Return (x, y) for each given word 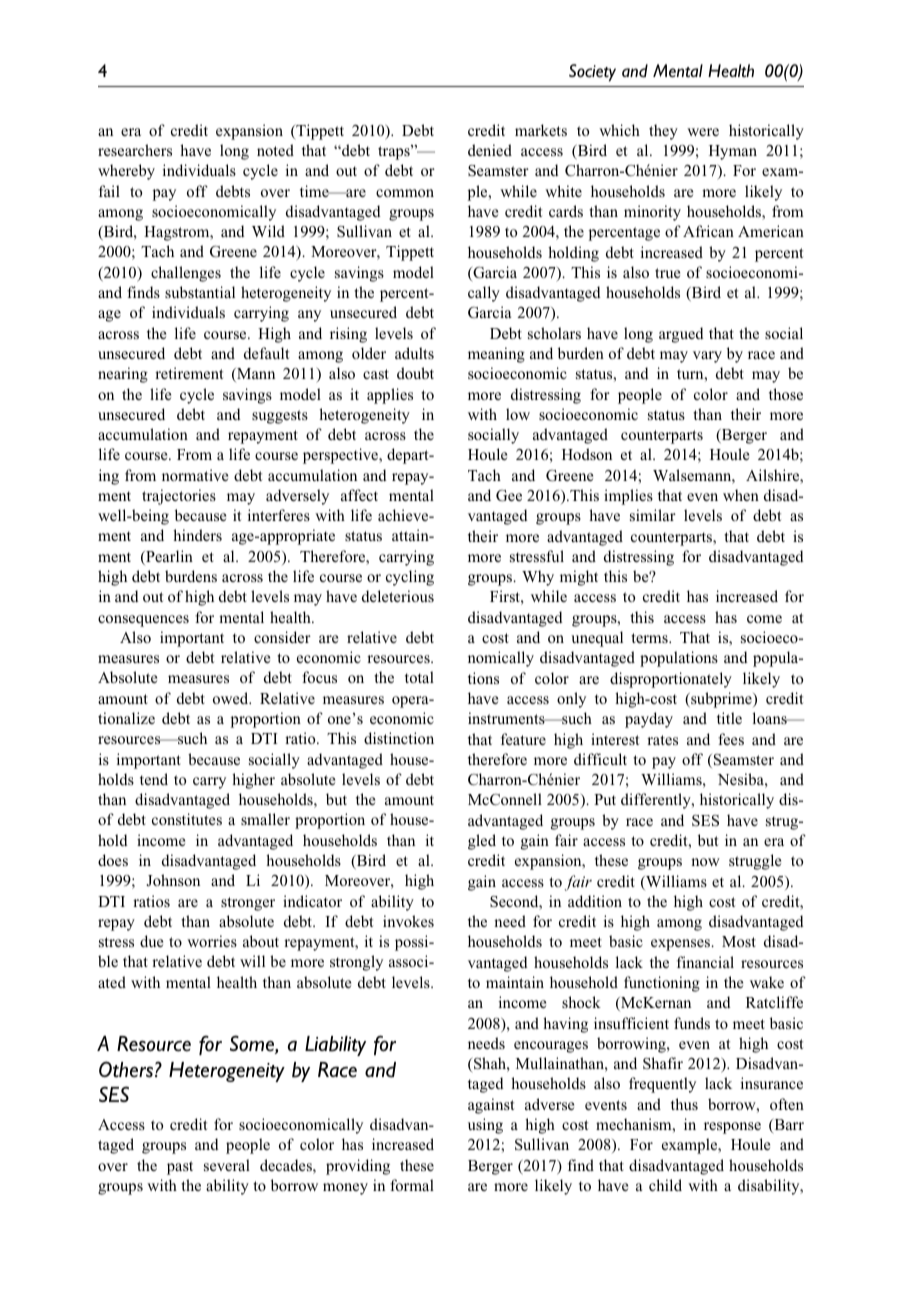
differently (657, 801)
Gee (509, 496)
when (741, 495)
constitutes (187, 819)
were (703, 132)
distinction (399, 738)
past (180, 1168)
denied (490, 150)
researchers (135, 150)
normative (195, 475)
